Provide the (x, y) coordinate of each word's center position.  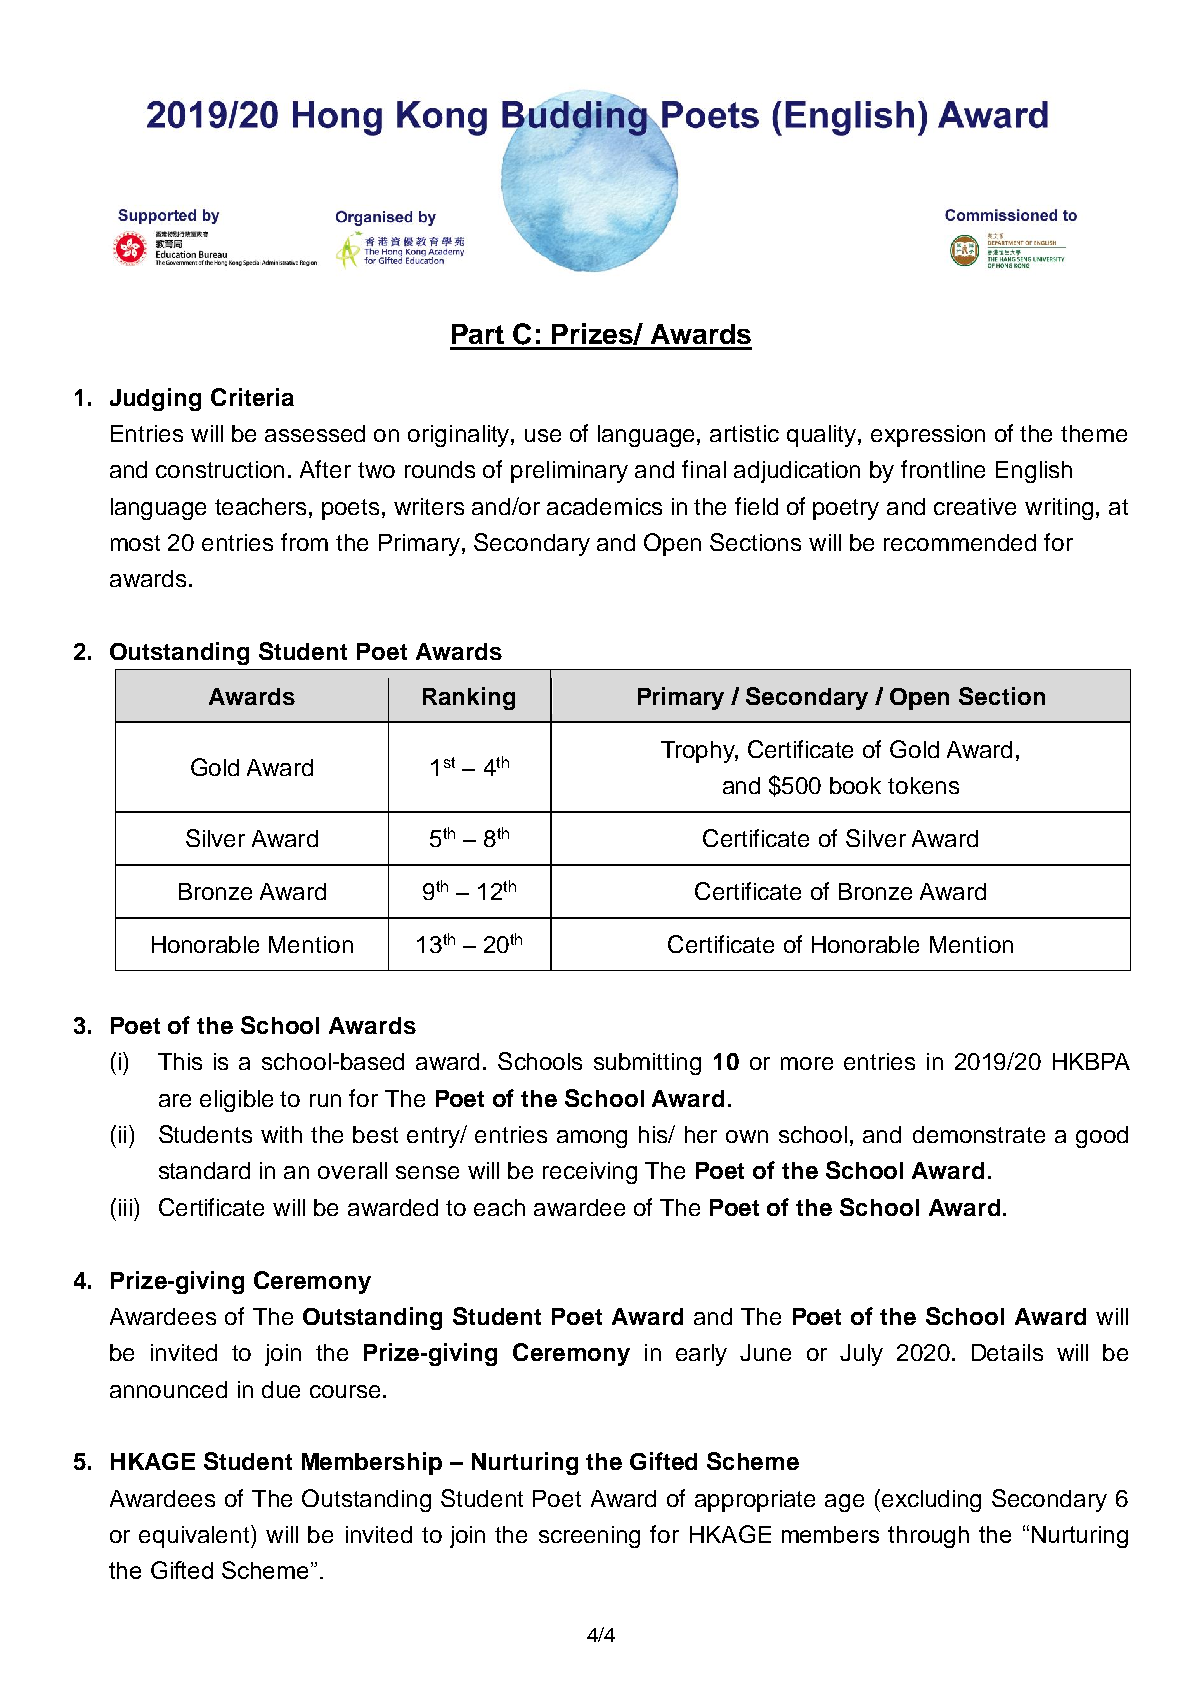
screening (589, 1537)
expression (928, 436)
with (281, 1134)
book (855, 785)
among (592, 1139)
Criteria (252, 397)
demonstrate (979, 1134)
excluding (931, 1501)
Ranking (469, 698)
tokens (923, 785)
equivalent (195, 1536)
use (543, 435)
